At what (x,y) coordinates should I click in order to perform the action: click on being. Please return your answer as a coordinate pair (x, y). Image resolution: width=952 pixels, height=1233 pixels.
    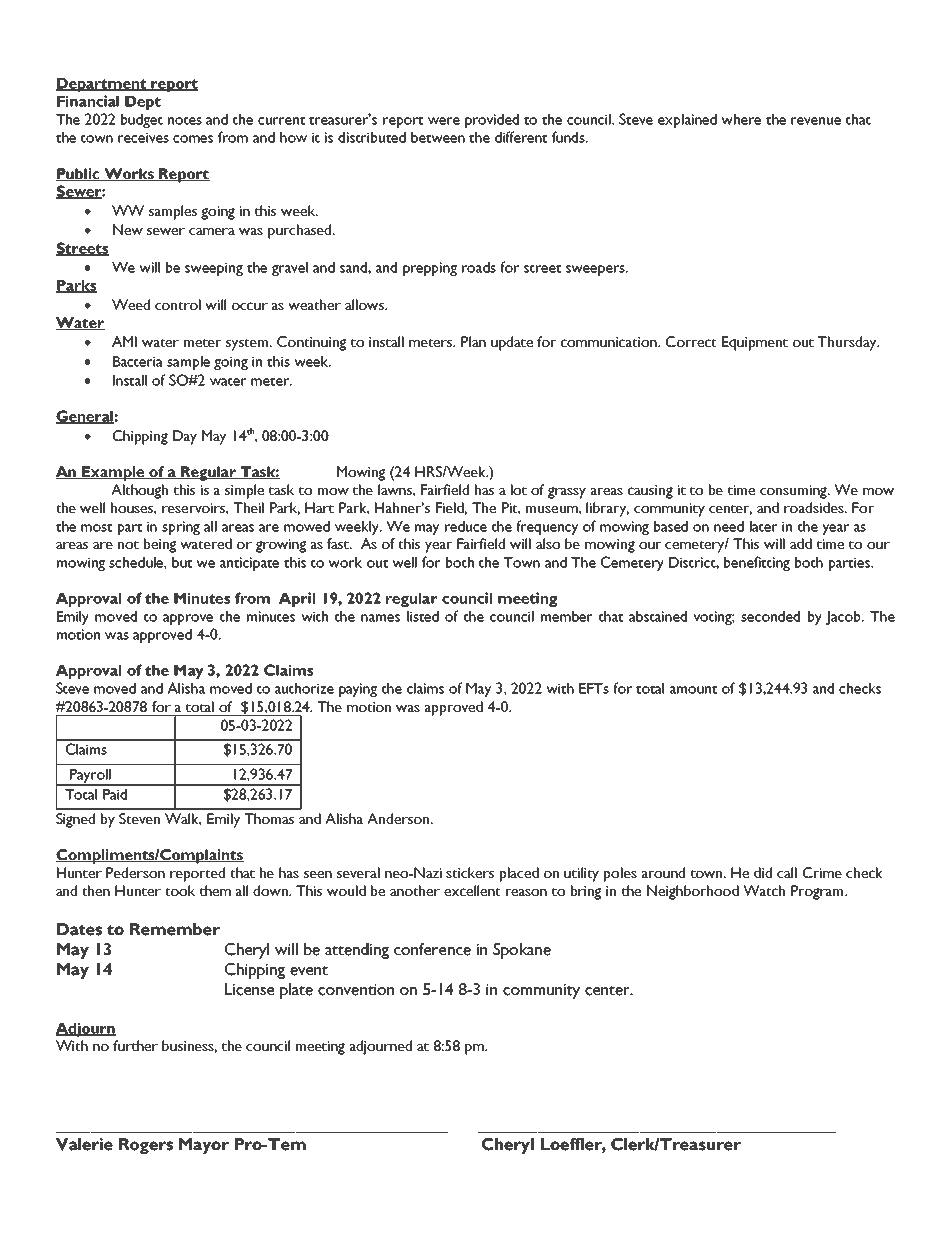
    Looking at the image, I should click on (160, 545).
